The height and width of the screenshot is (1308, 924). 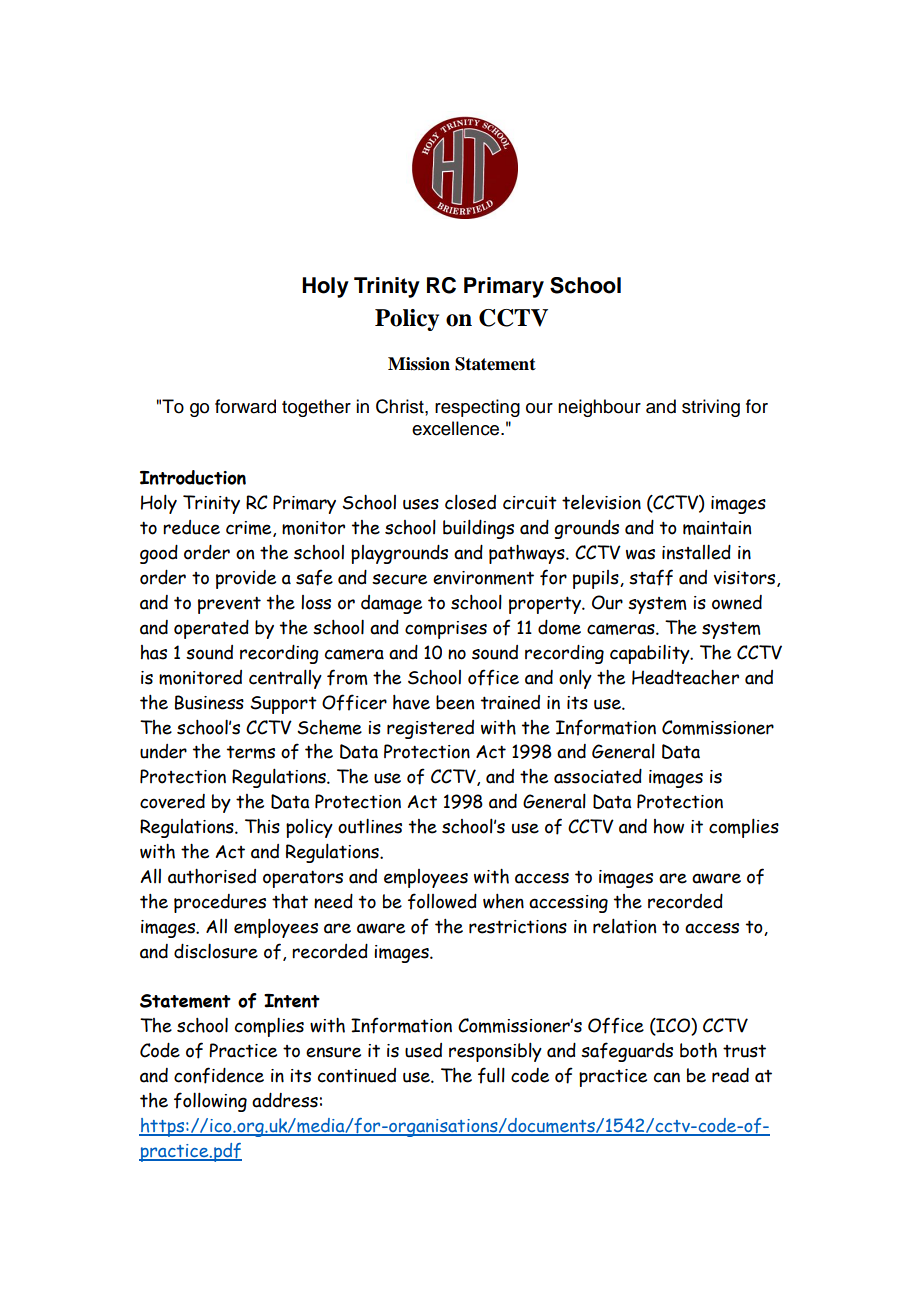 What do you see at coordinates (245, 406) in the screenshot?
I see `forward` at bounding box center [245, 406].
